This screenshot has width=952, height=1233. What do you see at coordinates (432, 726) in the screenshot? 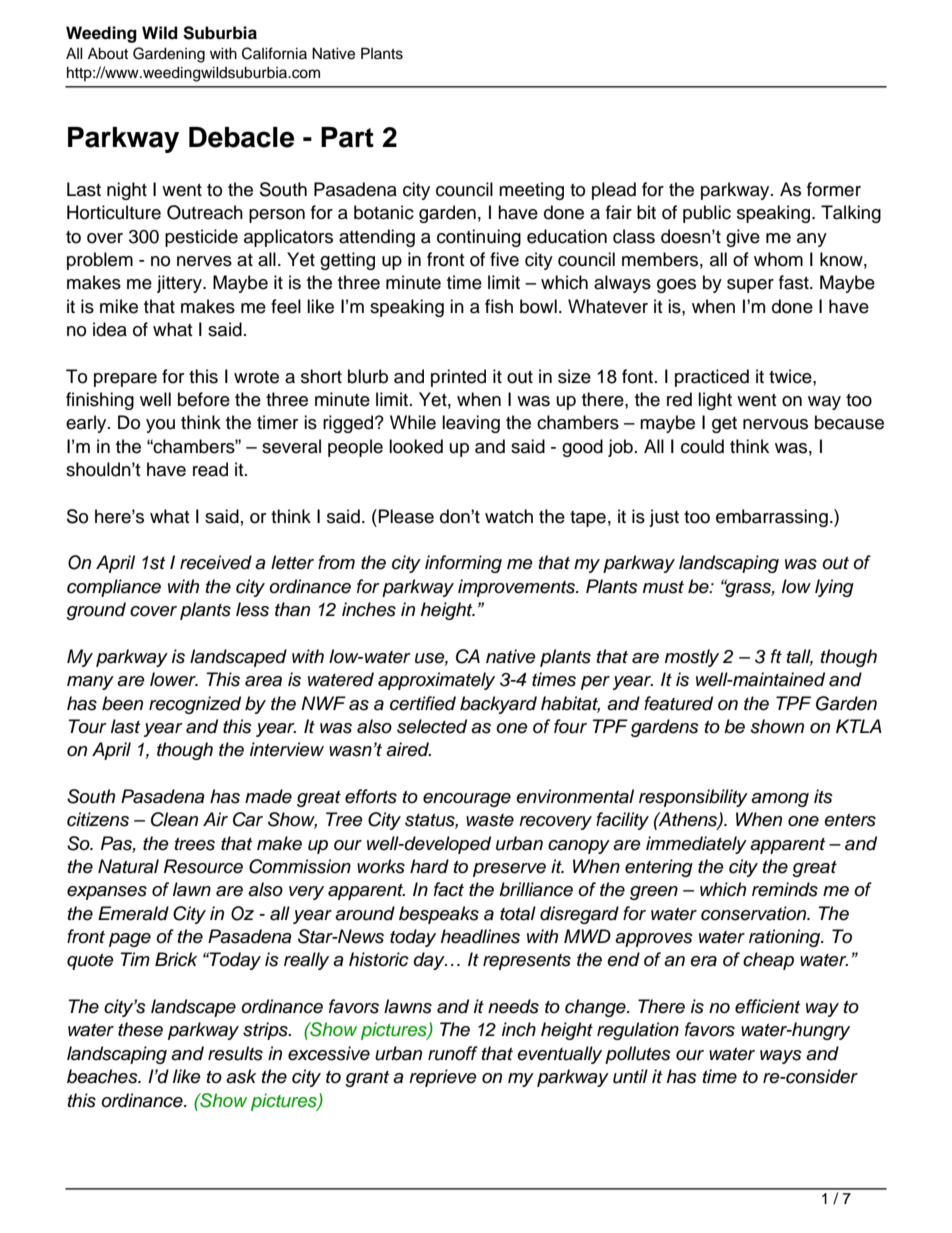
I see `selected` at bounding box center [432, 726].
